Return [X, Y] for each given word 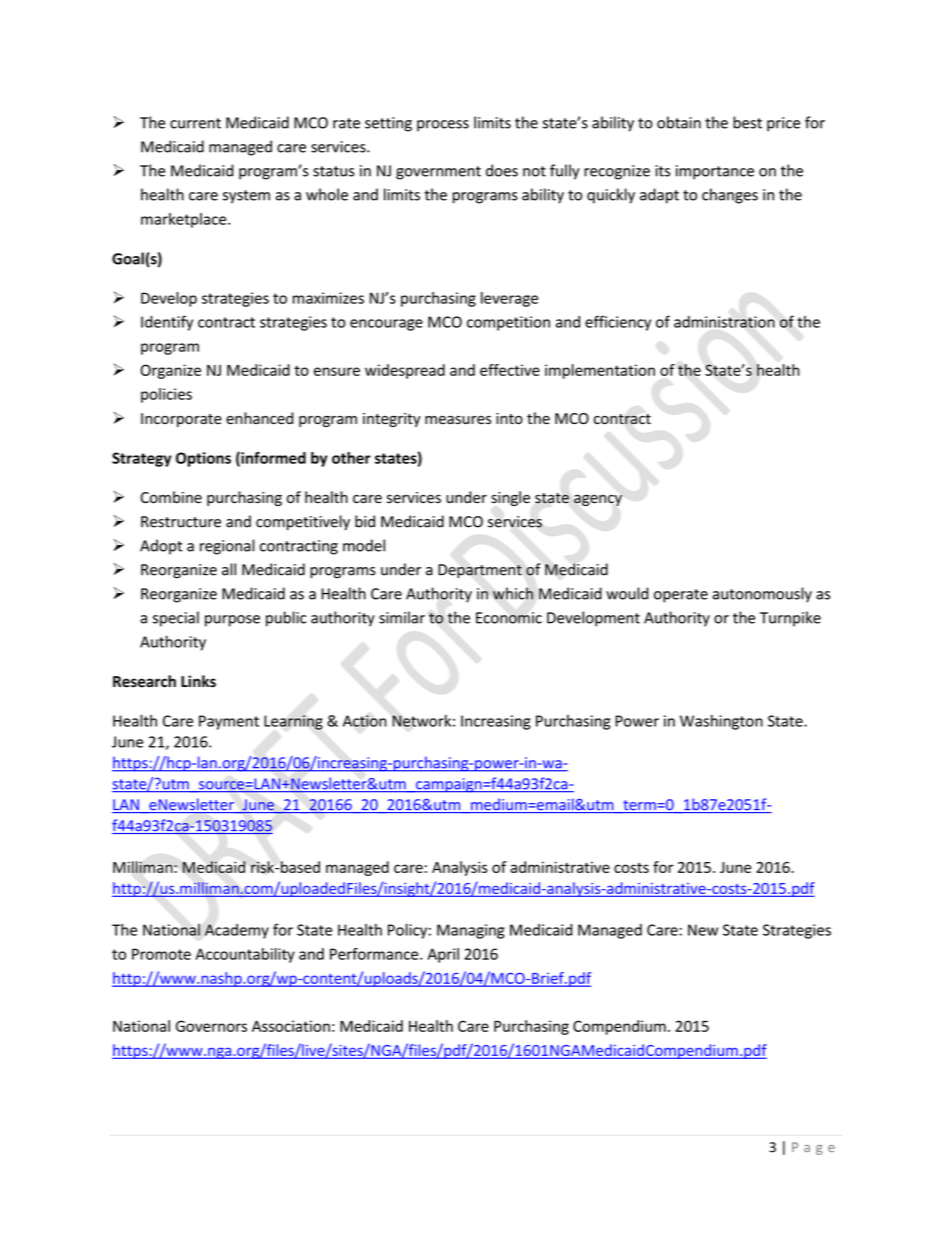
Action [365, 721]
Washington [721, 722]
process [443, 126]
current [195, 123]
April [443, 955]
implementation [600, 371]
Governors [211, 1026]
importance [715, 172]
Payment [229, 722]
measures [458, 420]
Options [203, 459]
